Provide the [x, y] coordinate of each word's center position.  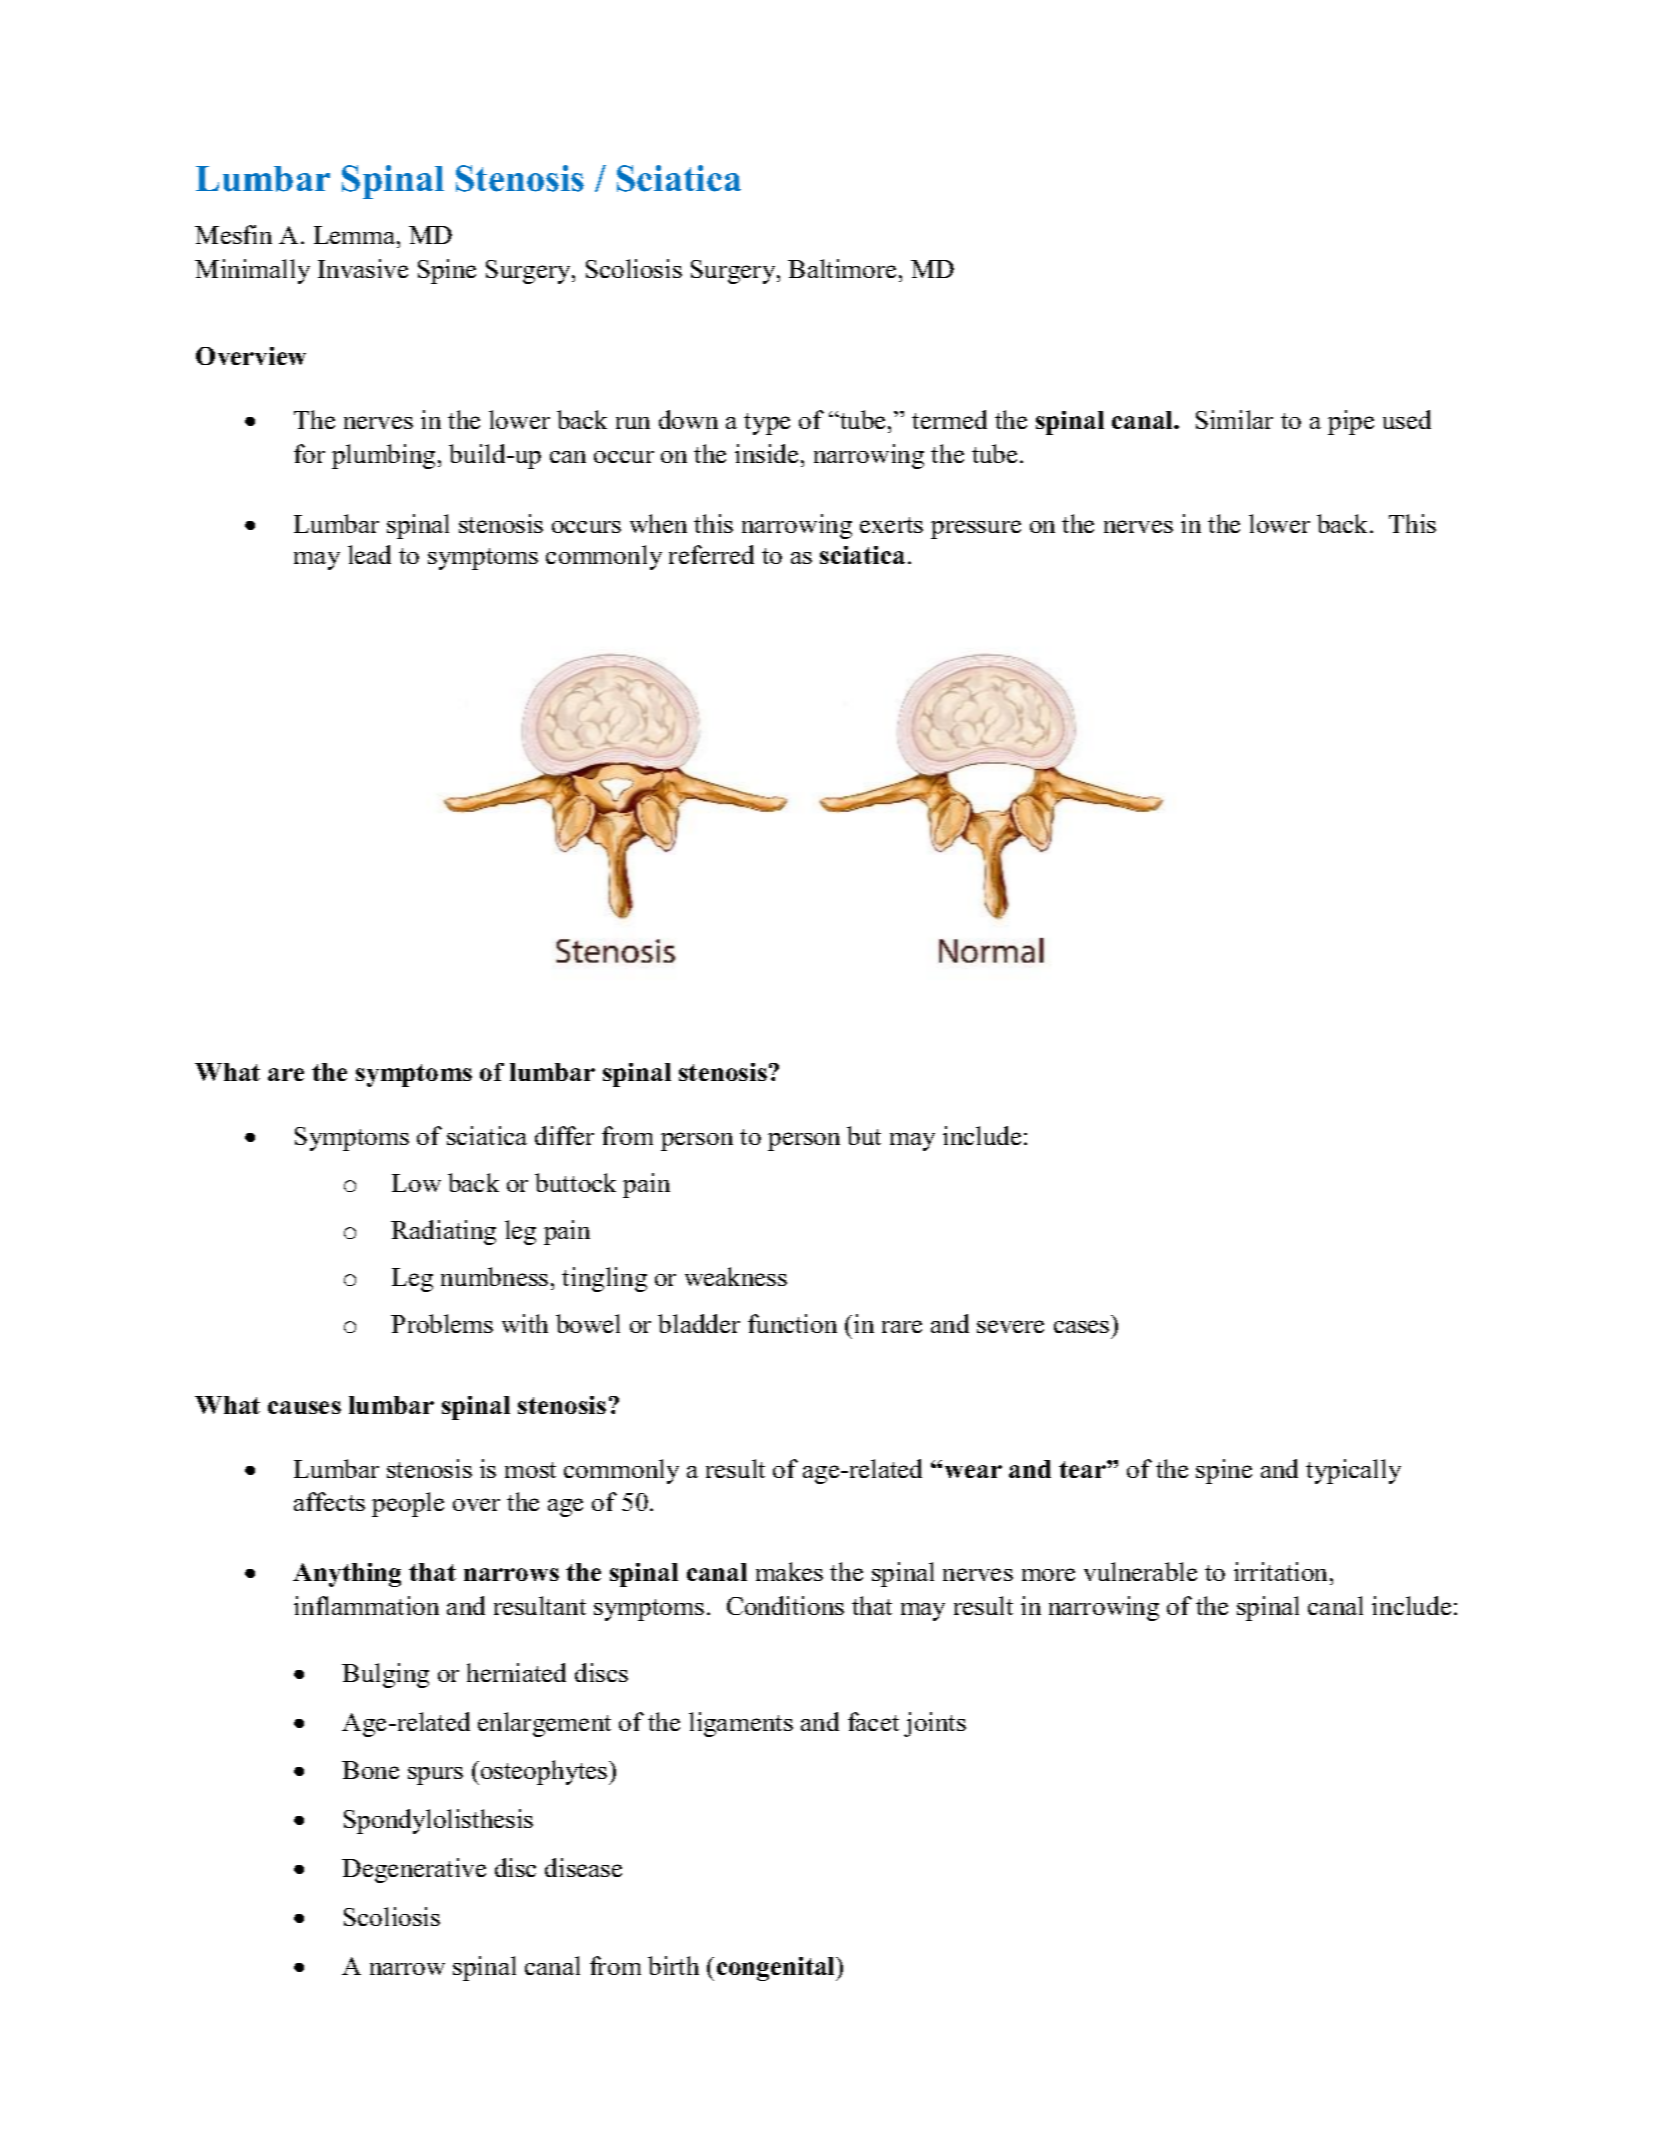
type [767, 424]
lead [369, 554]
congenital [777, 1969]
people [408, 1504]
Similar [1234, 419]
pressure [976, 529]
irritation [1282, 1571]
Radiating [443, 1232]
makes [789, 1571]
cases [1081, 1326]
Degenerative [414, 1870]
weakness [736, 1276]
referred [711, 554]
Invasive [363, 268]
